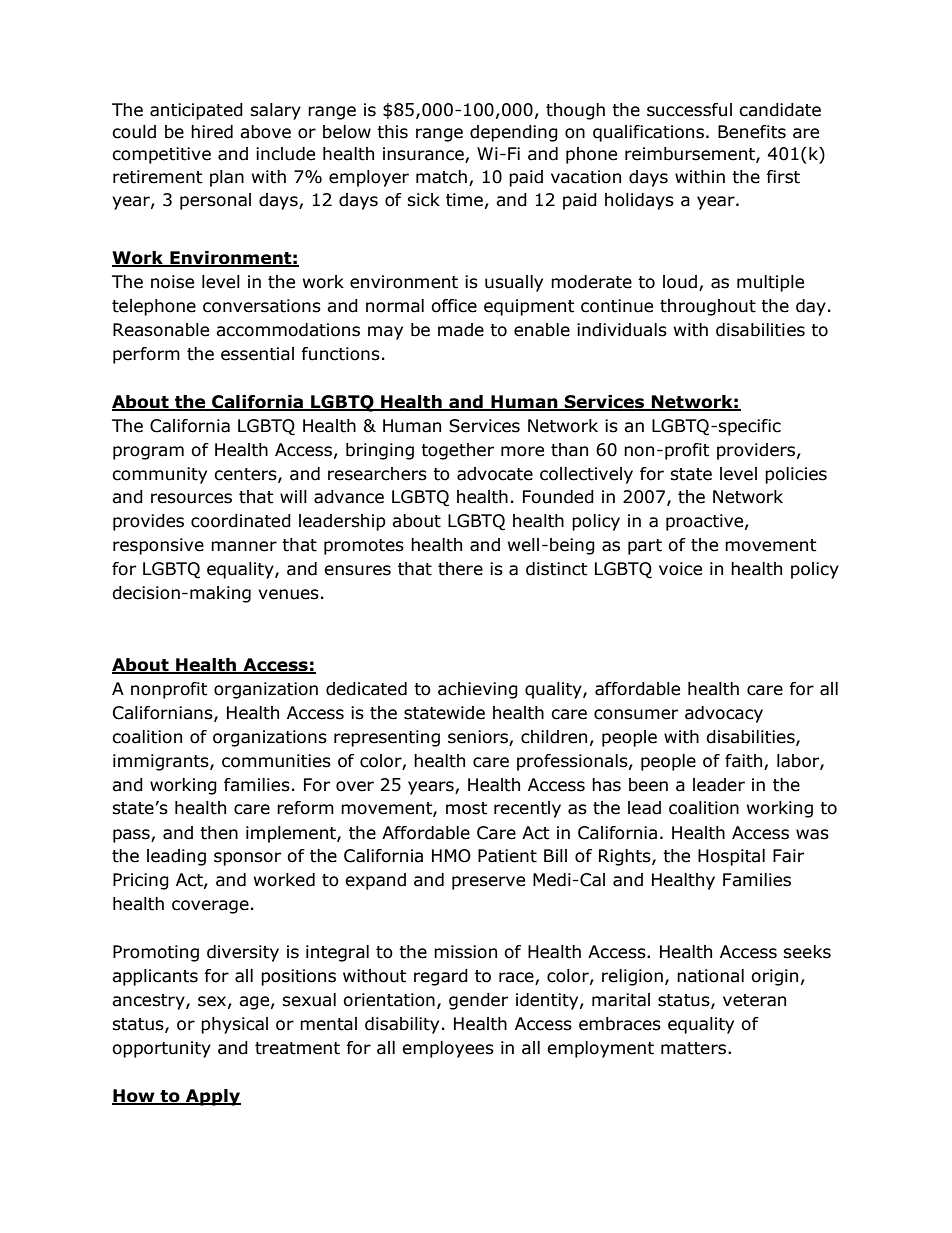 This screenshot has height=1233, width=952. I want to click on most, so click(466, 808).
